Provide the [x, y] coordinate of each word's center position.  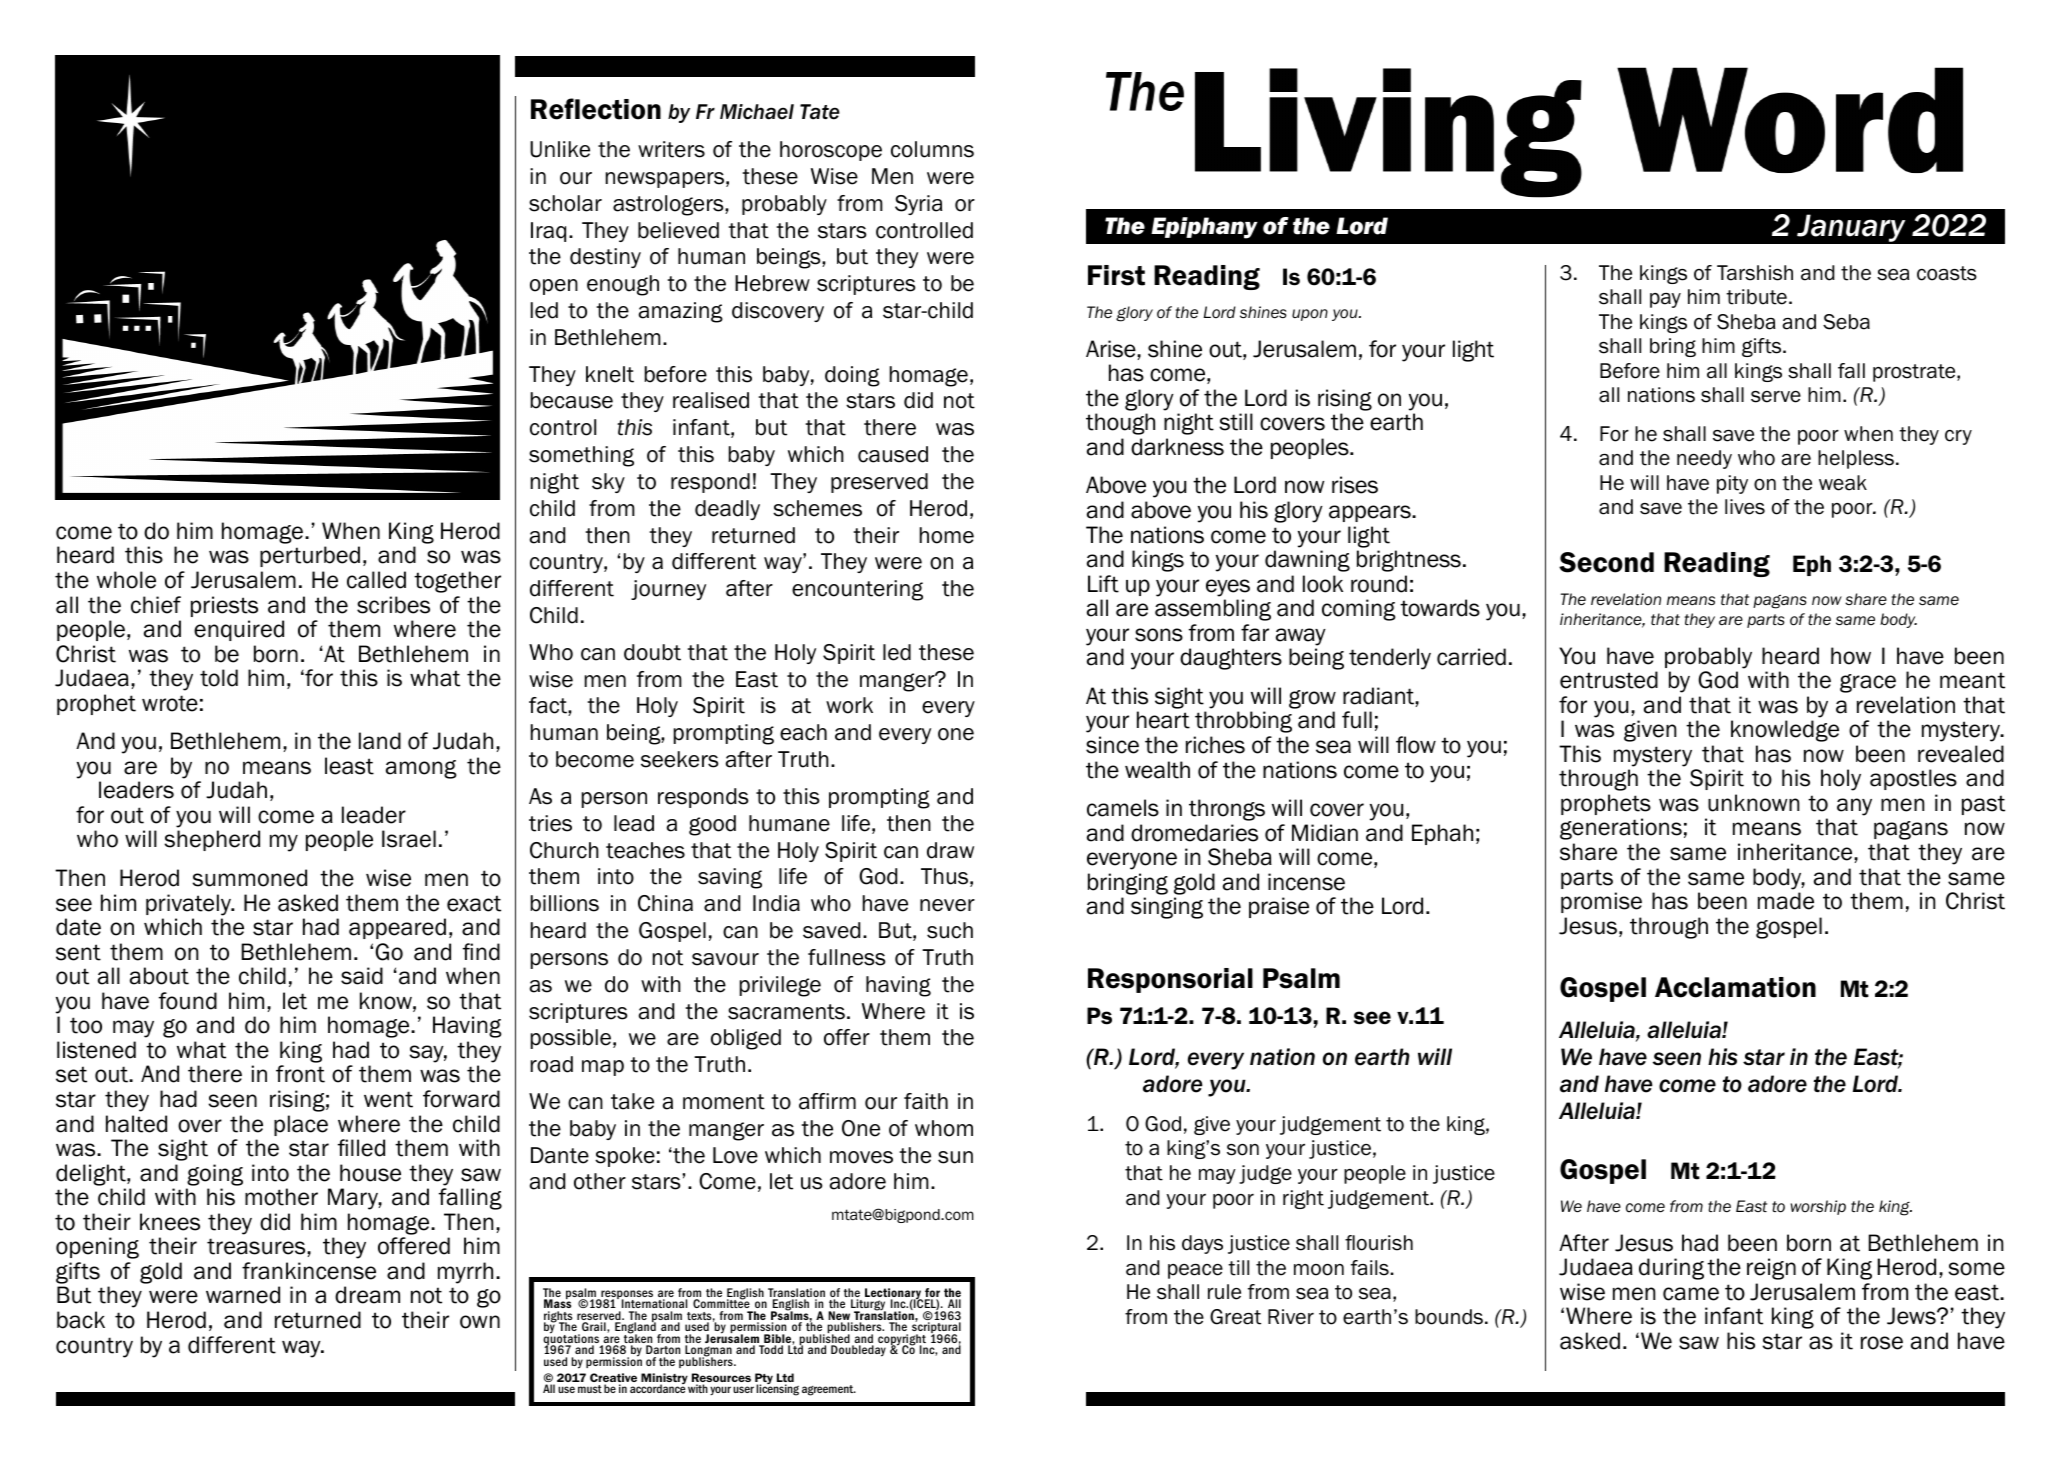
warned [243, 1295]
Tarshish [1755, 273]
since [1112, 745]
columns [932, 149]
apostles [1913, 779]
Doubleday [858, 1351]
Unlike [560, 149]
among [421, 769]
